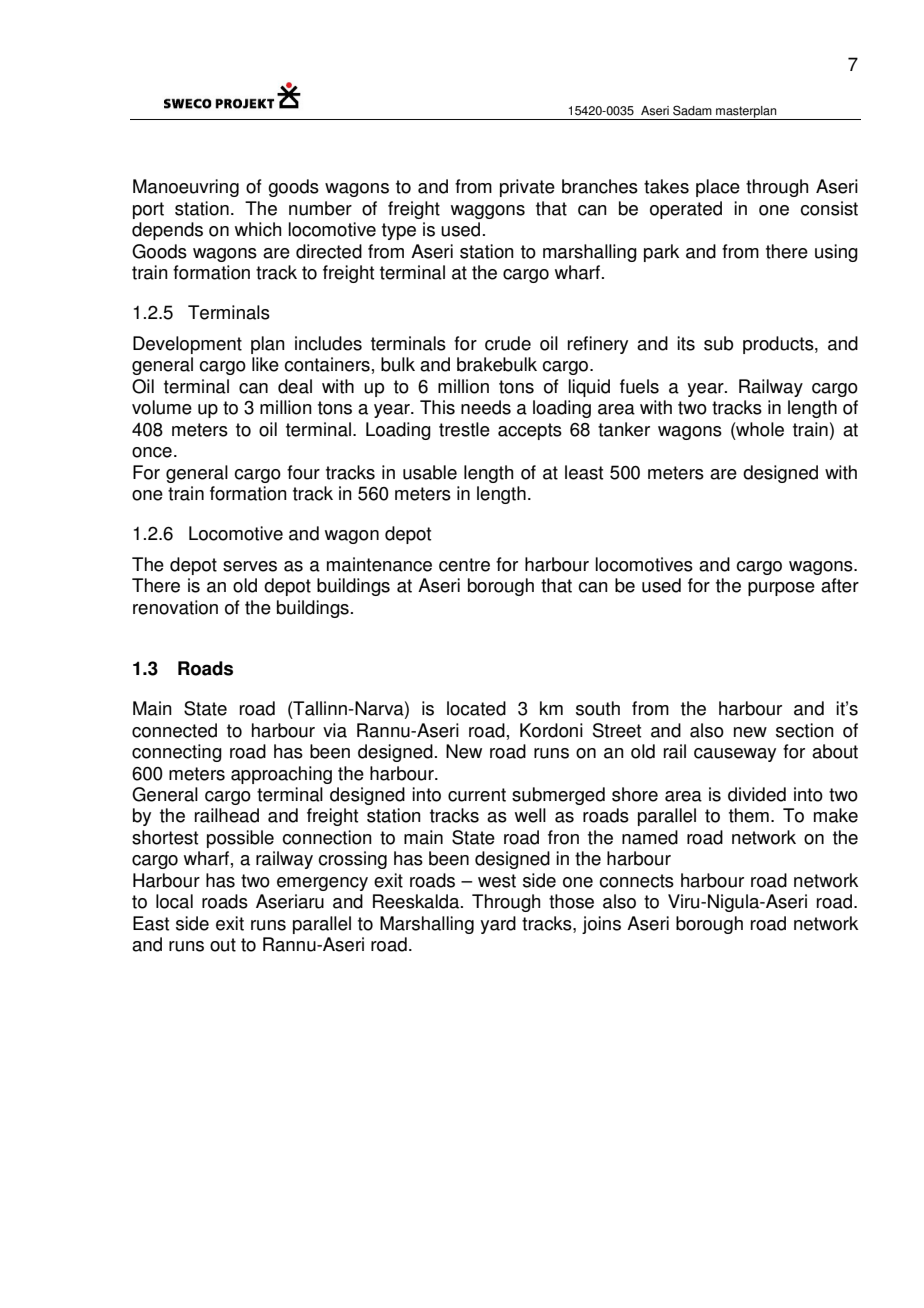 Image resolution: width=924 pixels, height=1308 pixels. I want to click on place, so click(718, 188).
